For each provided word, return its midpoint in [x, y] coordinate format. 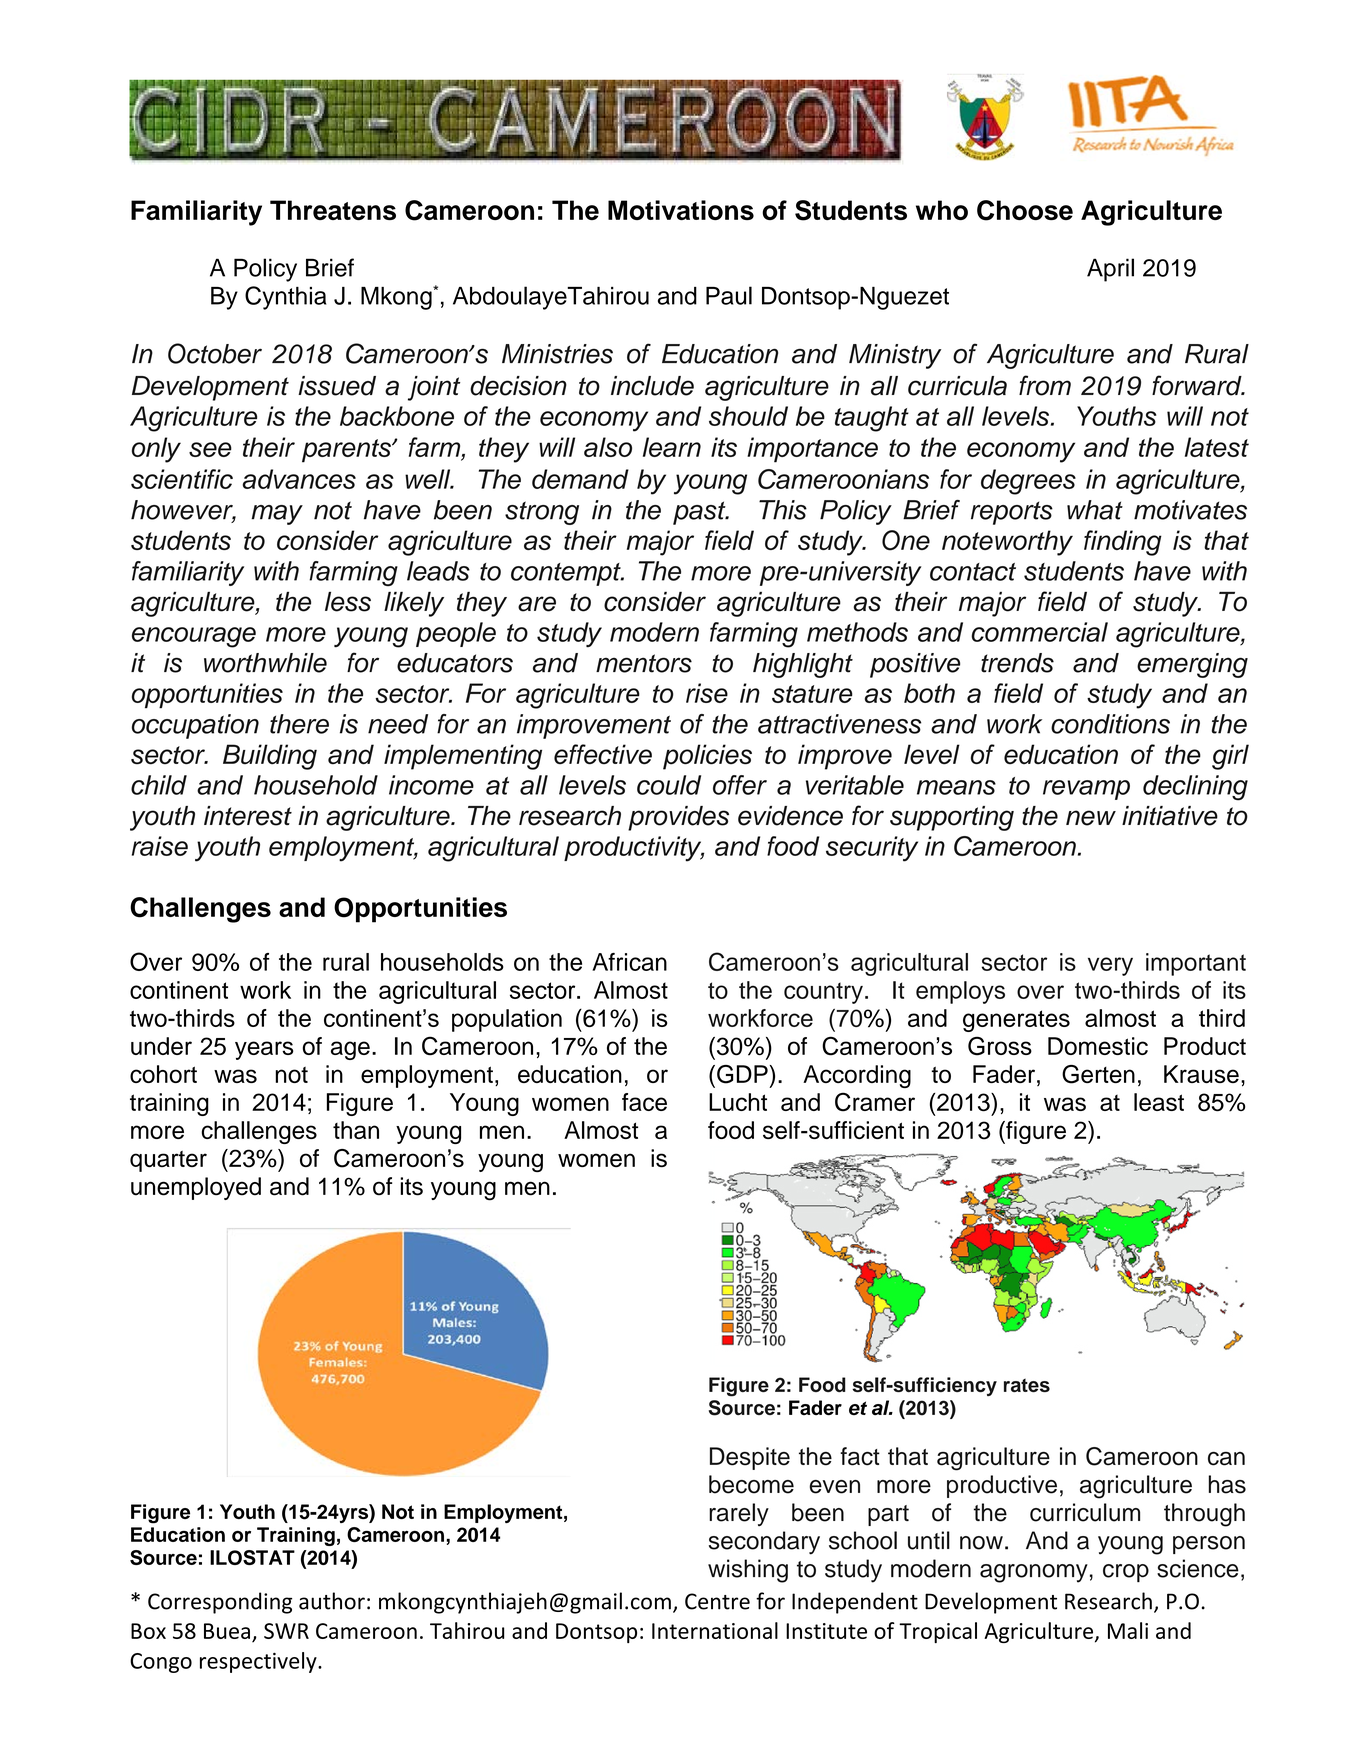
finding [1123, 543]
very [1110, 966]
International [715, 1630]
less [348, 602]
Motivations [681, 210]
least [1159, 1102]
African [629, 962]
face [644, 1102]
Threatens [333, 210]
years [264, 1050]
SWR [286, 1631]
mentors [644, 663]
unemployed [196, 1188]
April [1110, 270]
